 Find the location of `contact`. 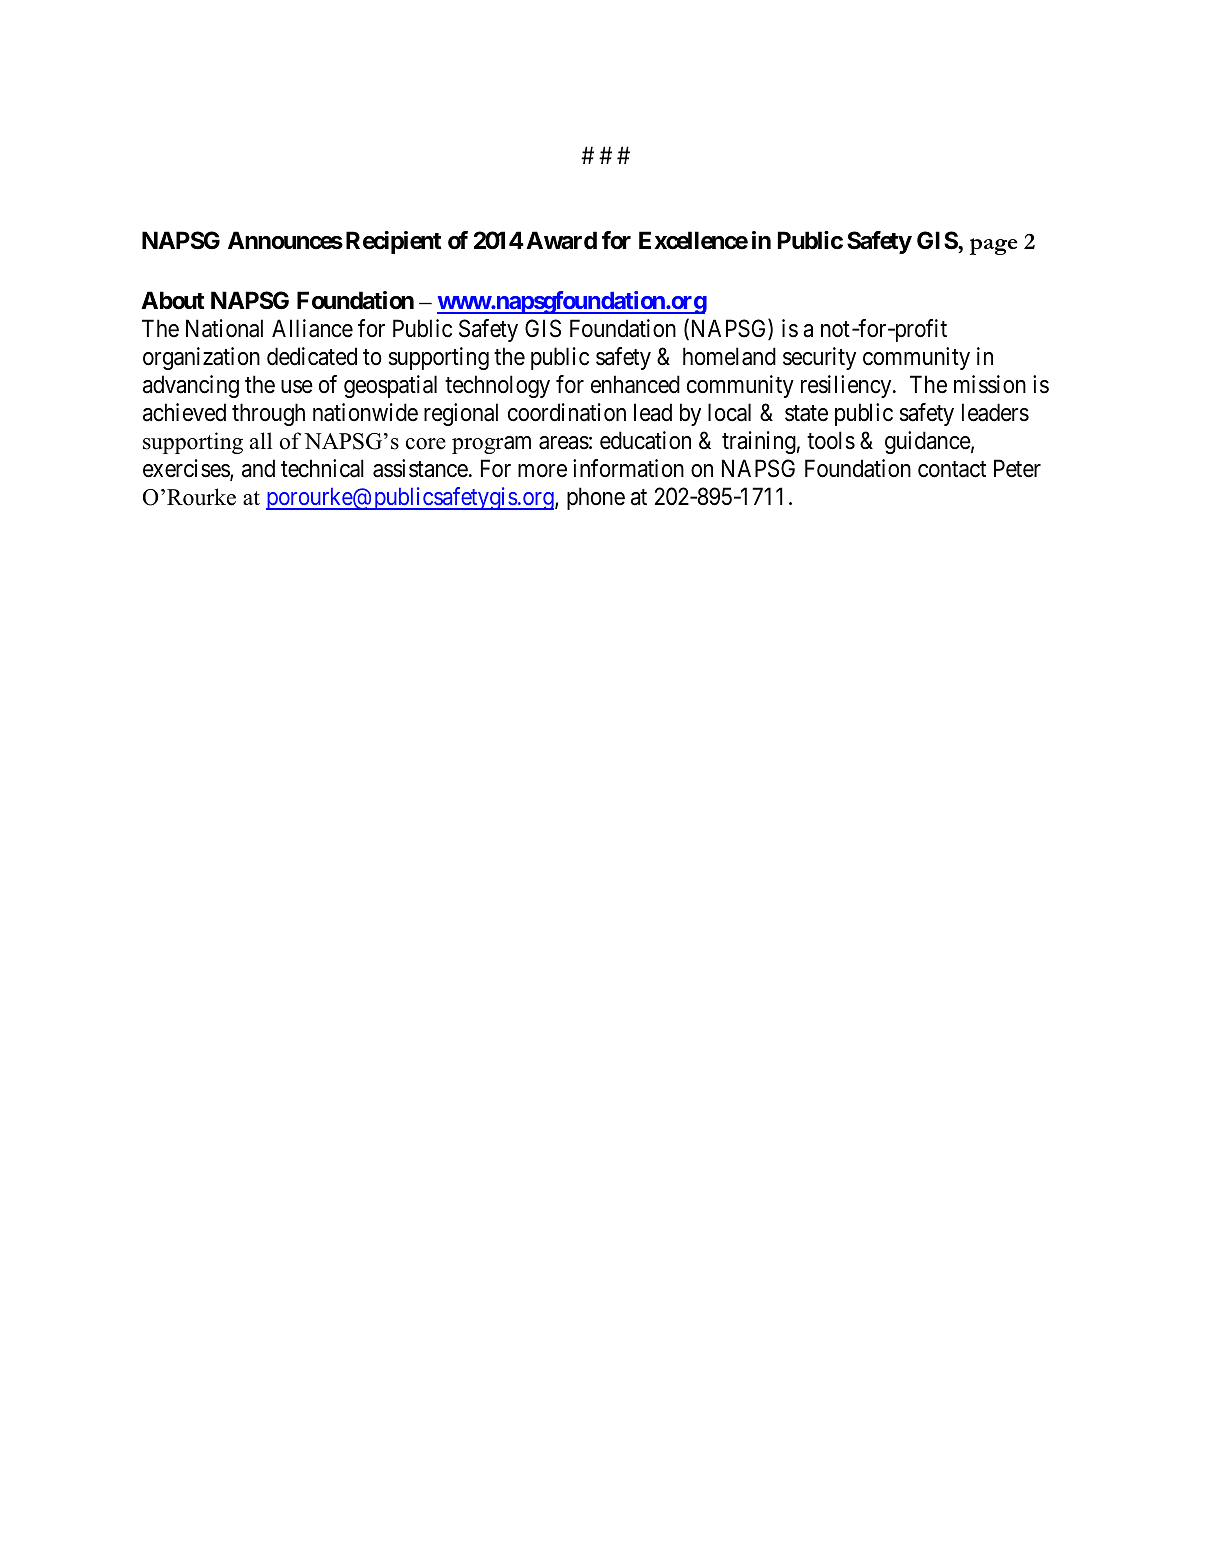

contact is located at coordinates (952, 469).
